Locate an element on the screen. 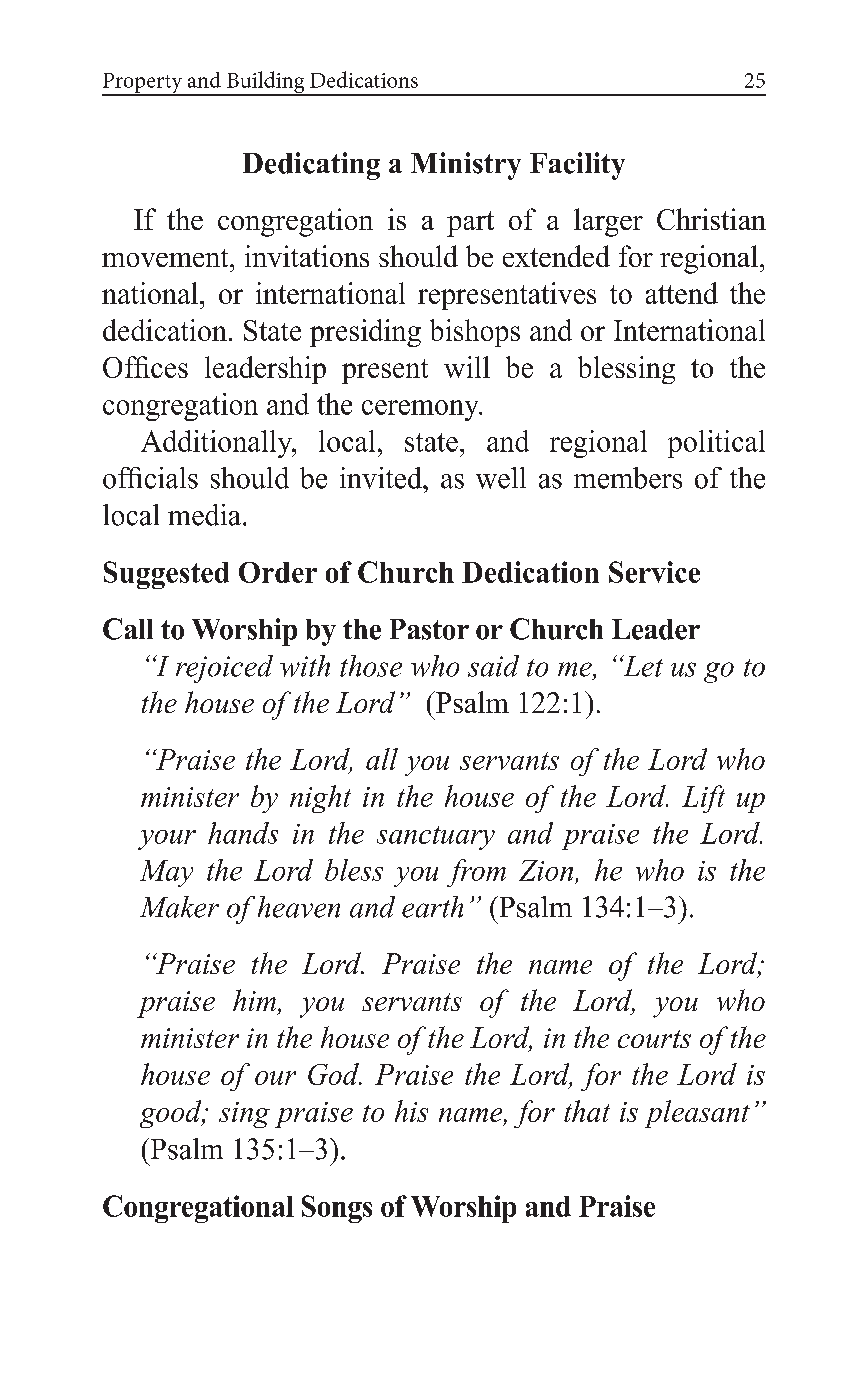  invited is located at coordinates (382, 478).
